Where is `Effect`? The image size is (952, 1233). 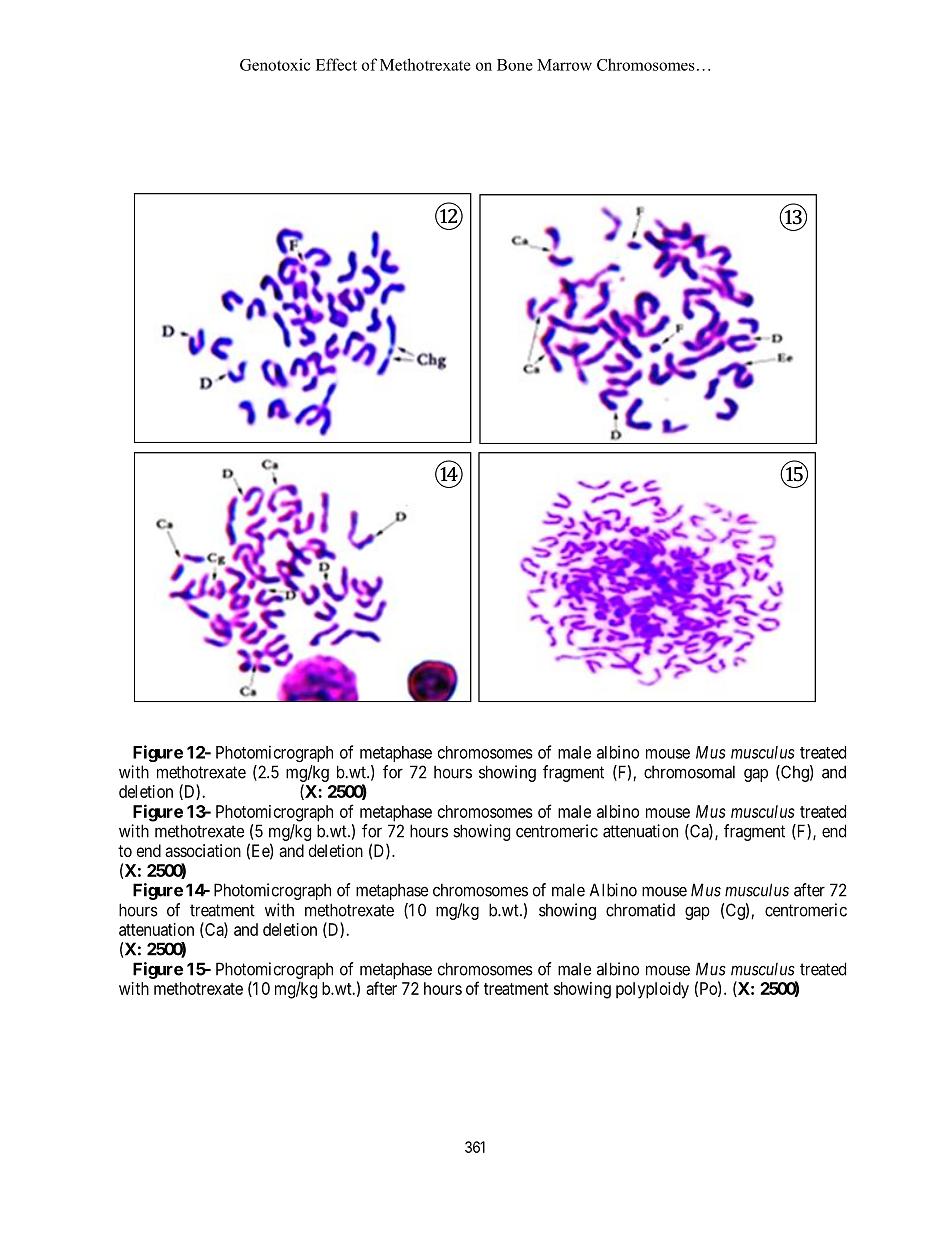
Effect is located at coordinates (336, 64).
